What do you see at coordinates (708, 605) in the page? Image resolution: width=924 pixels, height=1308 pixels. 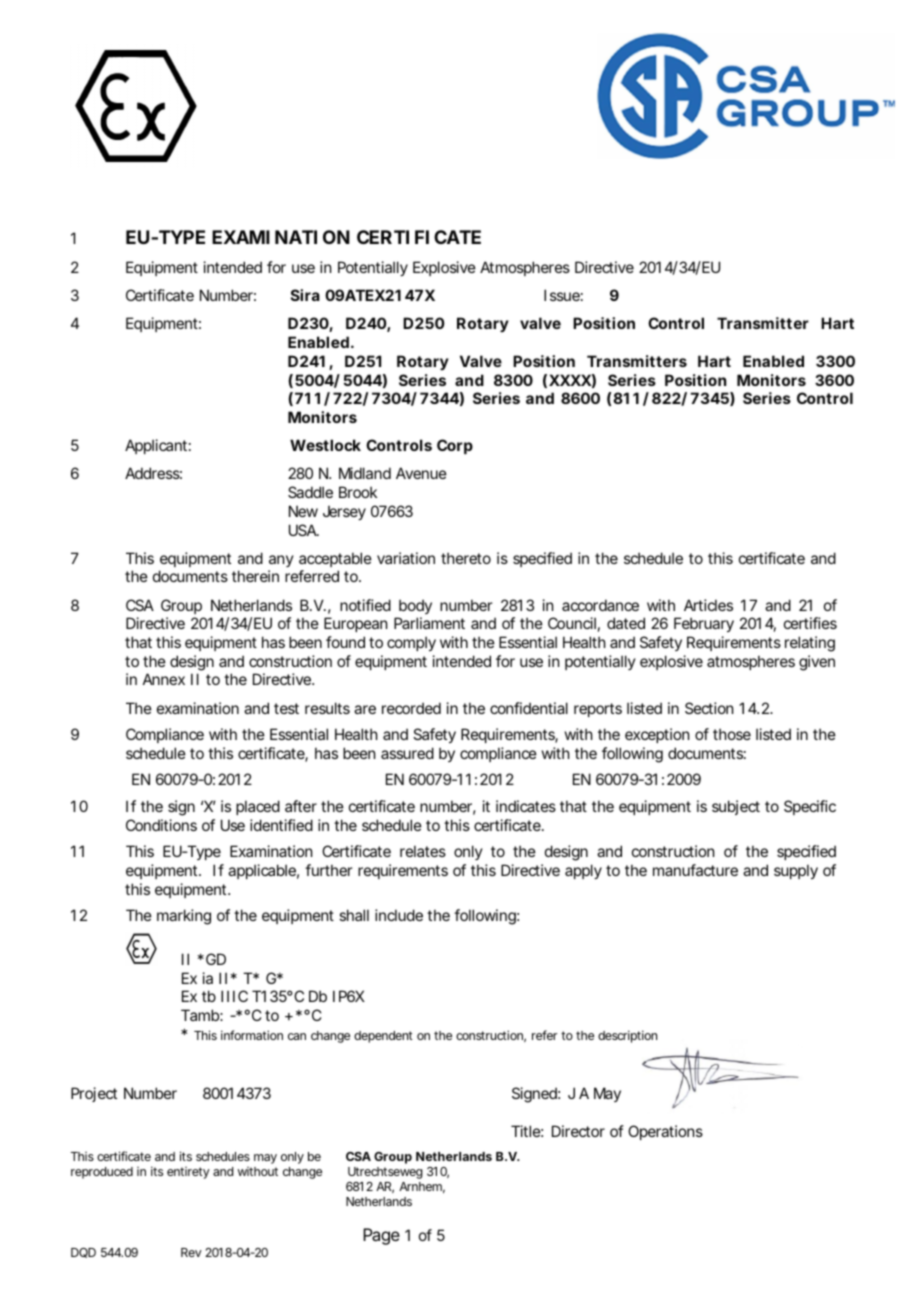 I see `Articles` at bounding box center [708, 605].
